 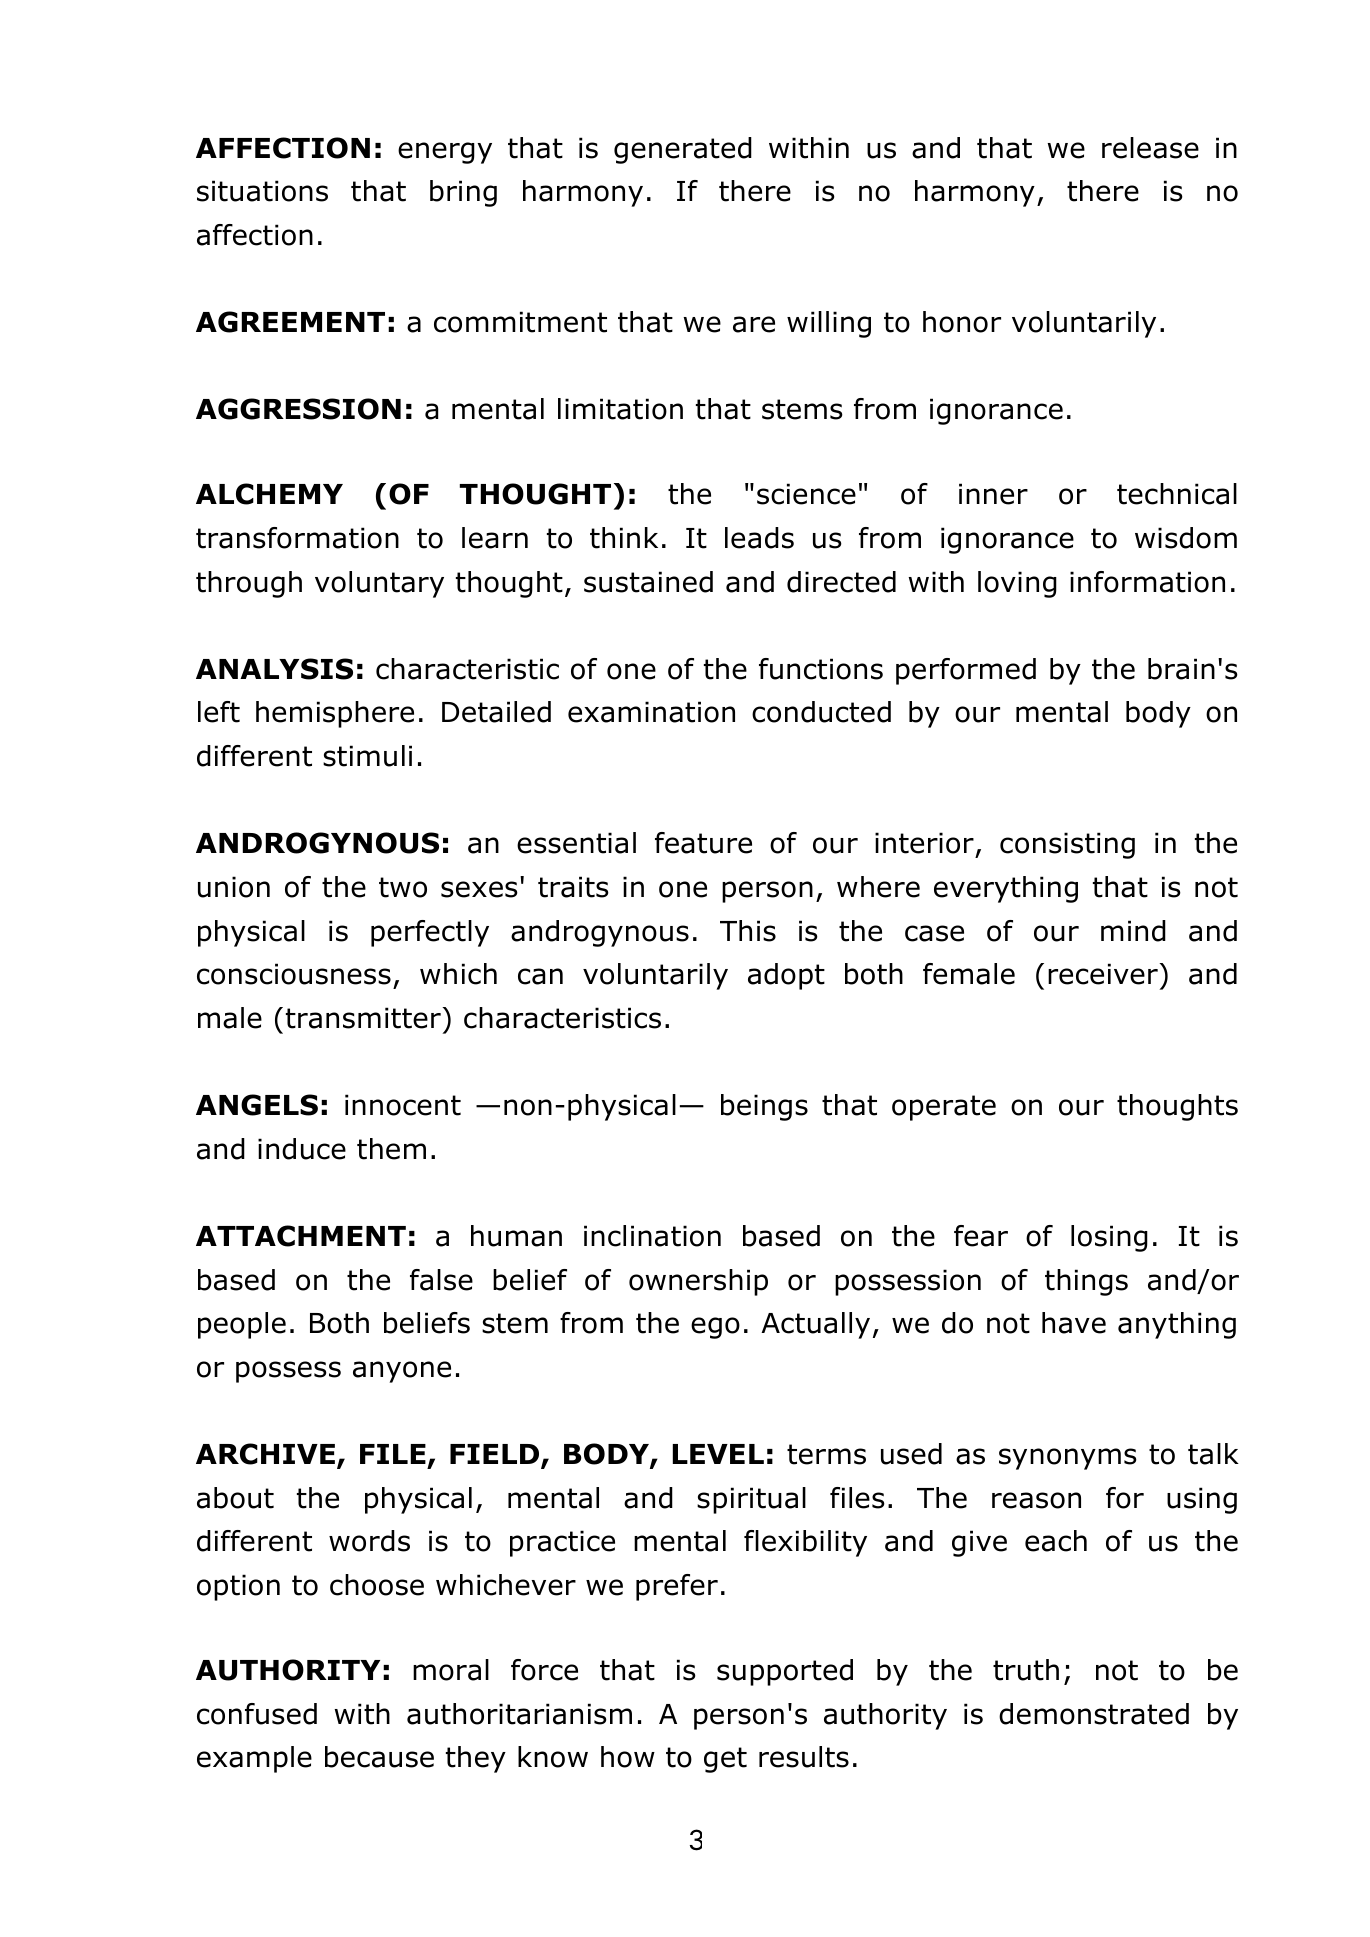 I want to click on situations, so click(x=262, y=191).
